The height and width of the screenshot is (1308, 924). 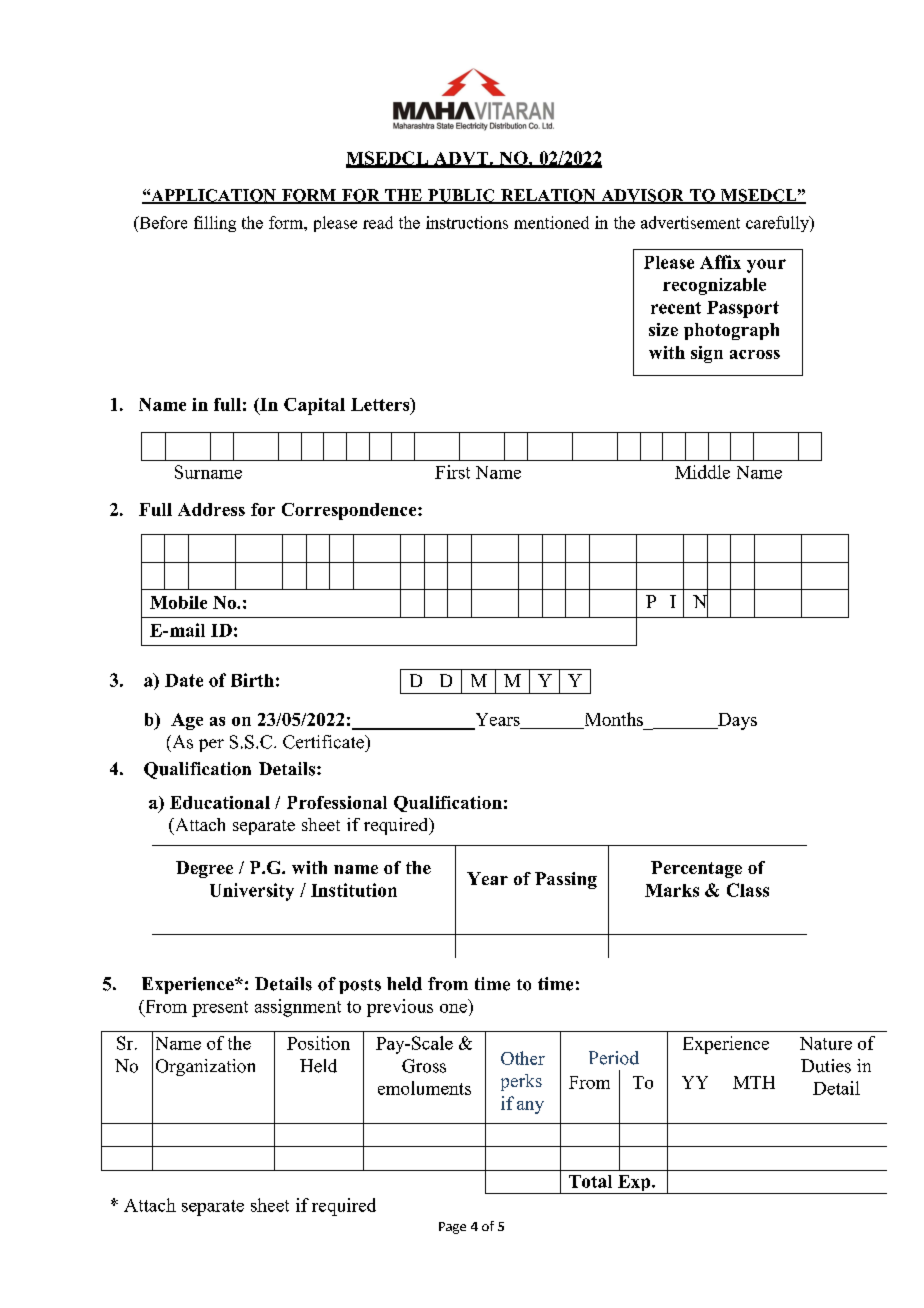 I want to click on Organization, so click(x=205, y=1067).
